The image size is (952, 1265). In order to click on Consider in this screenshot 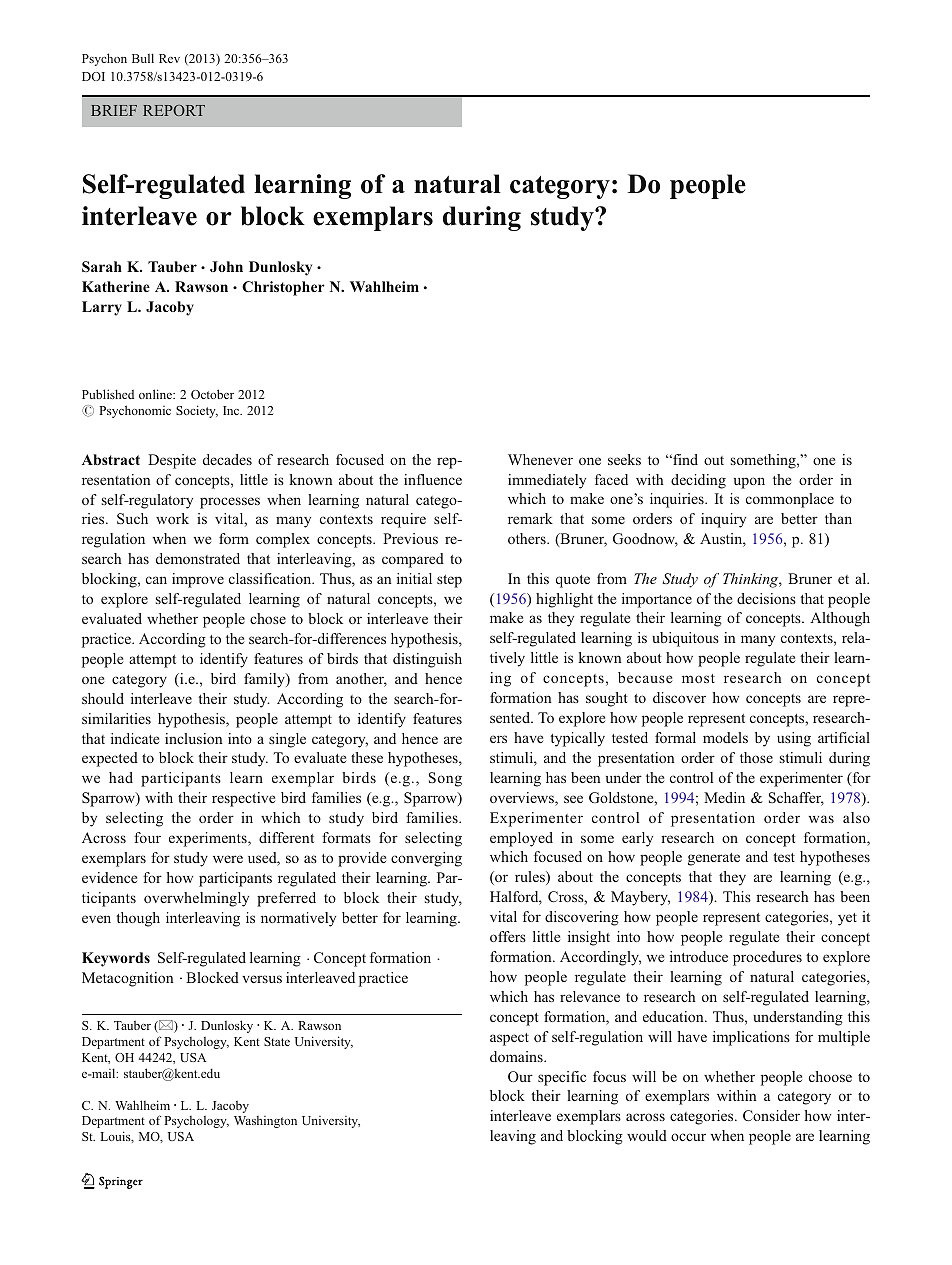, I will do `click(771, 1115)`.
